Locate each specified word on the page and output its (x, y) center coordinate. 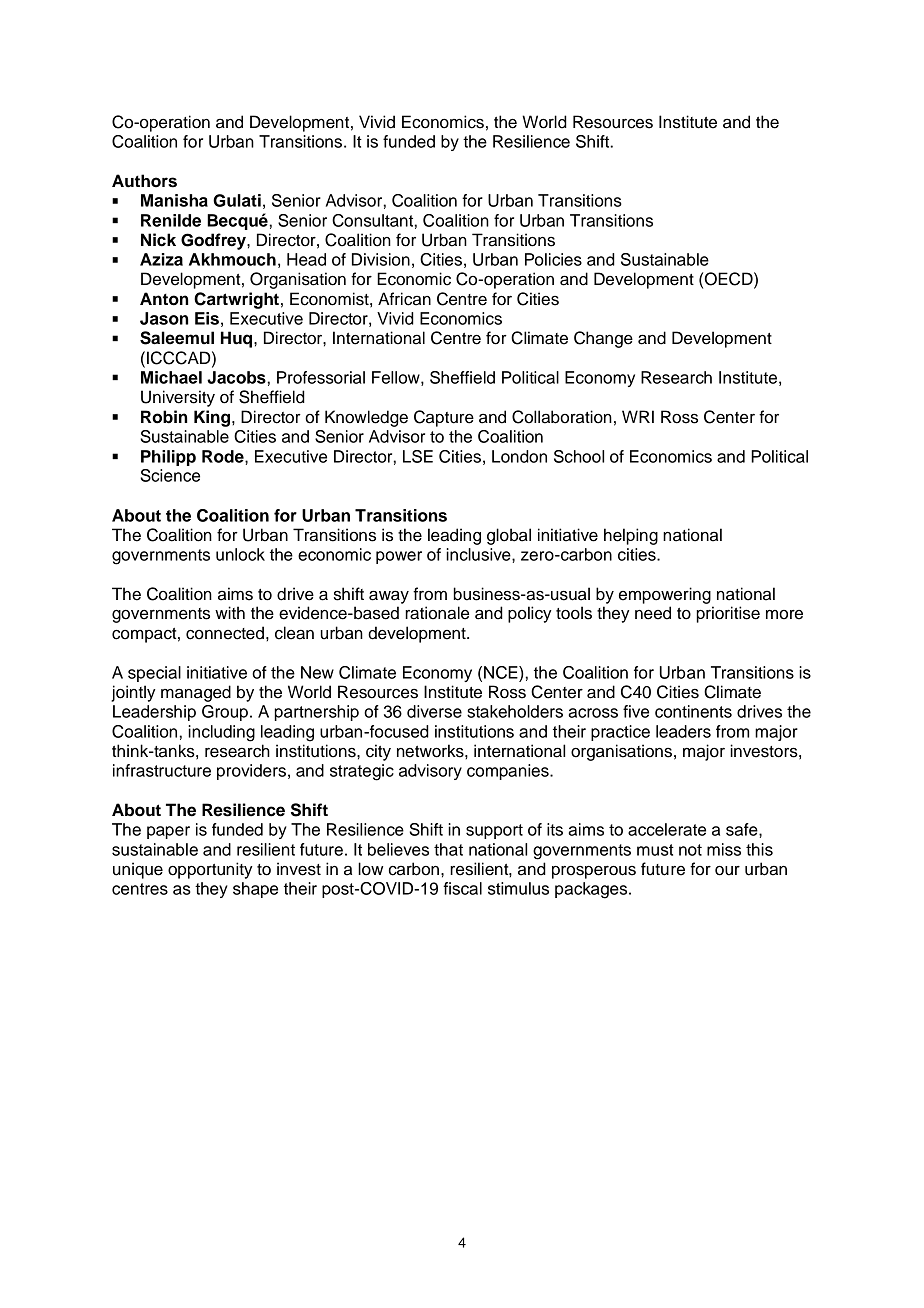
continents (693, 711)
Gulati (237, 200)
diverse (434, 711)
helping (631, 536)
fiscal (462, 888)
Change (603, 339)
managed (196, 693)
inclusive (479, 554)
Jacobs (236, 377)
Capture (444, 418)
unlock (240, 554)
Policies (553, 259)
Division (381, 259)
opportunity (210, 870)
